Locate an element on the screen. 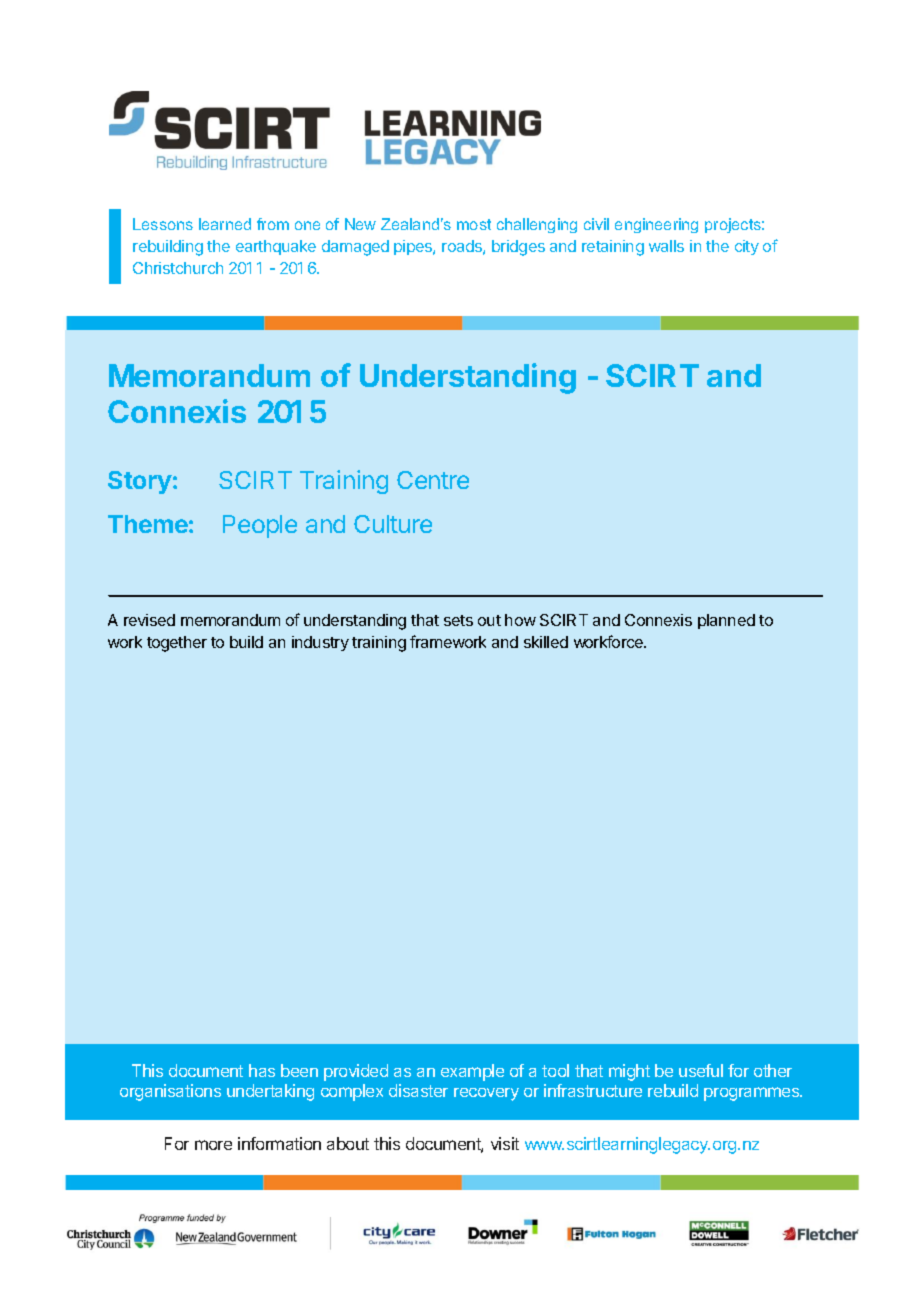  useful is located at coordinates (701, 1070).
